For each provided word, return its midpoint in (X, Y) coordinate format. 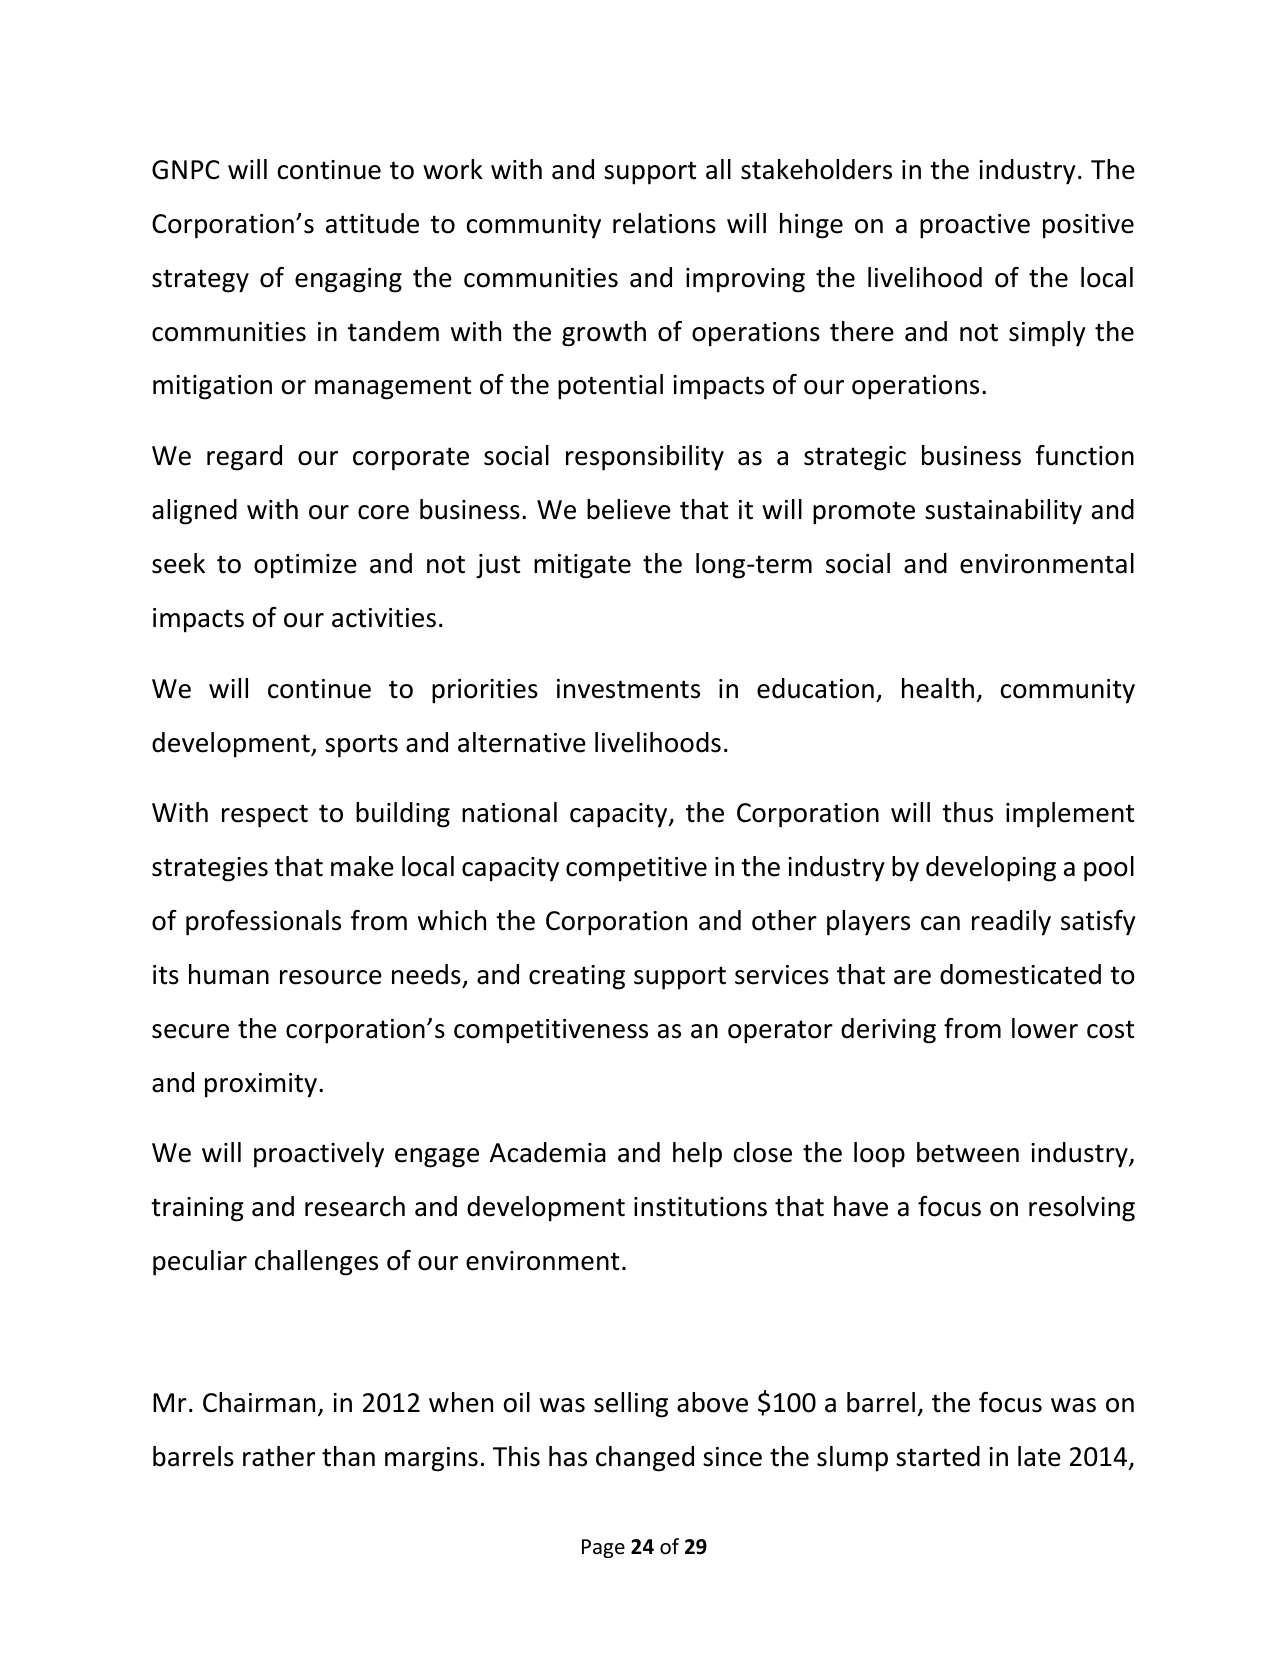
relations (664, 223)
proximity (261, 1085)
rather (279, 1456)
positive (1088, 226)
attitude (372, 223)
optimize (305, 566)
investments (628, 689)
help (697, 1155)
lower (1045, 1028)
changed (645, 1459)
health (938, 688)
